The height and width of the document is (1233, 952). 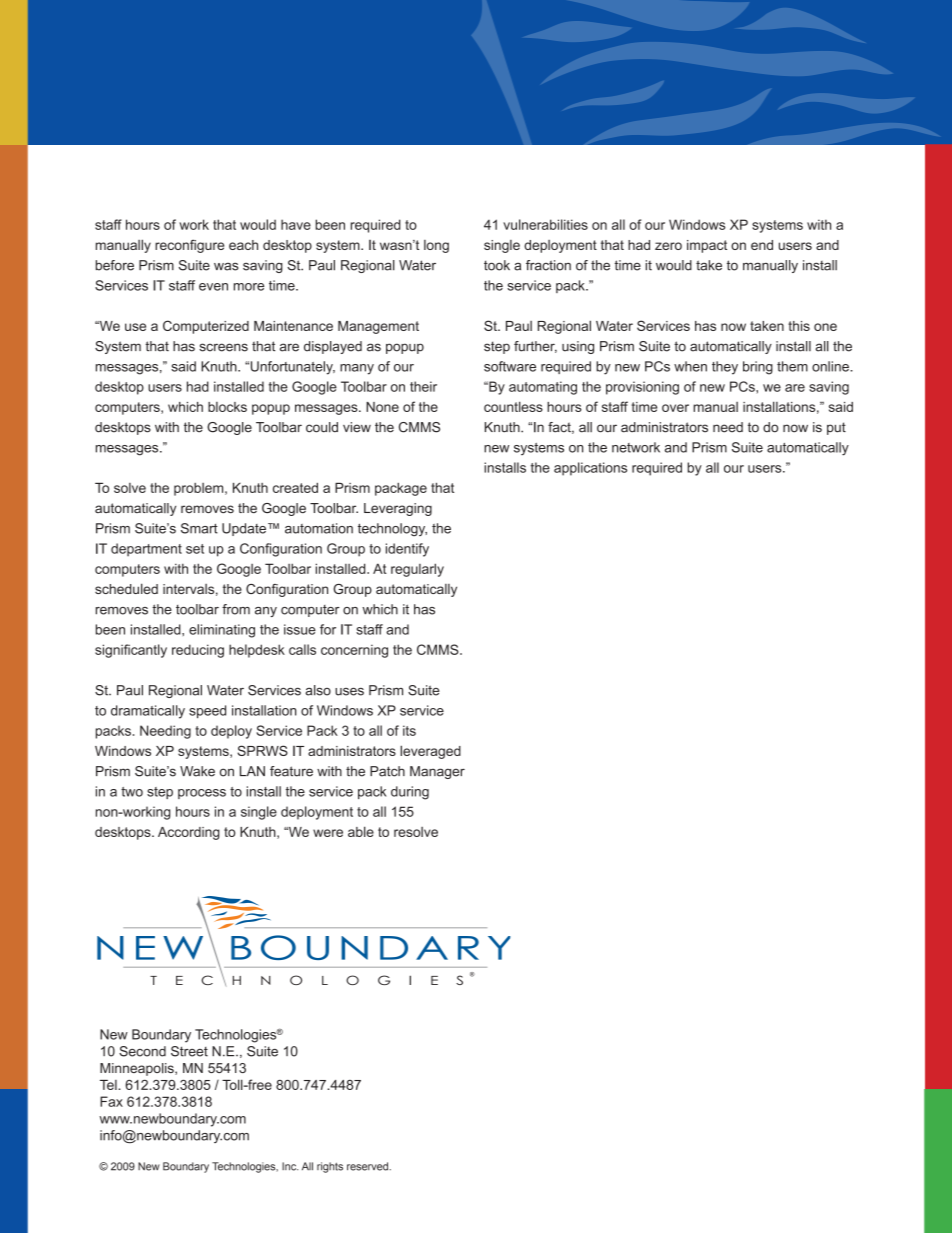 What do you see at coordinates (189, 246) in the document?
I see `reconfigure` at bounding box center [189, 246].
